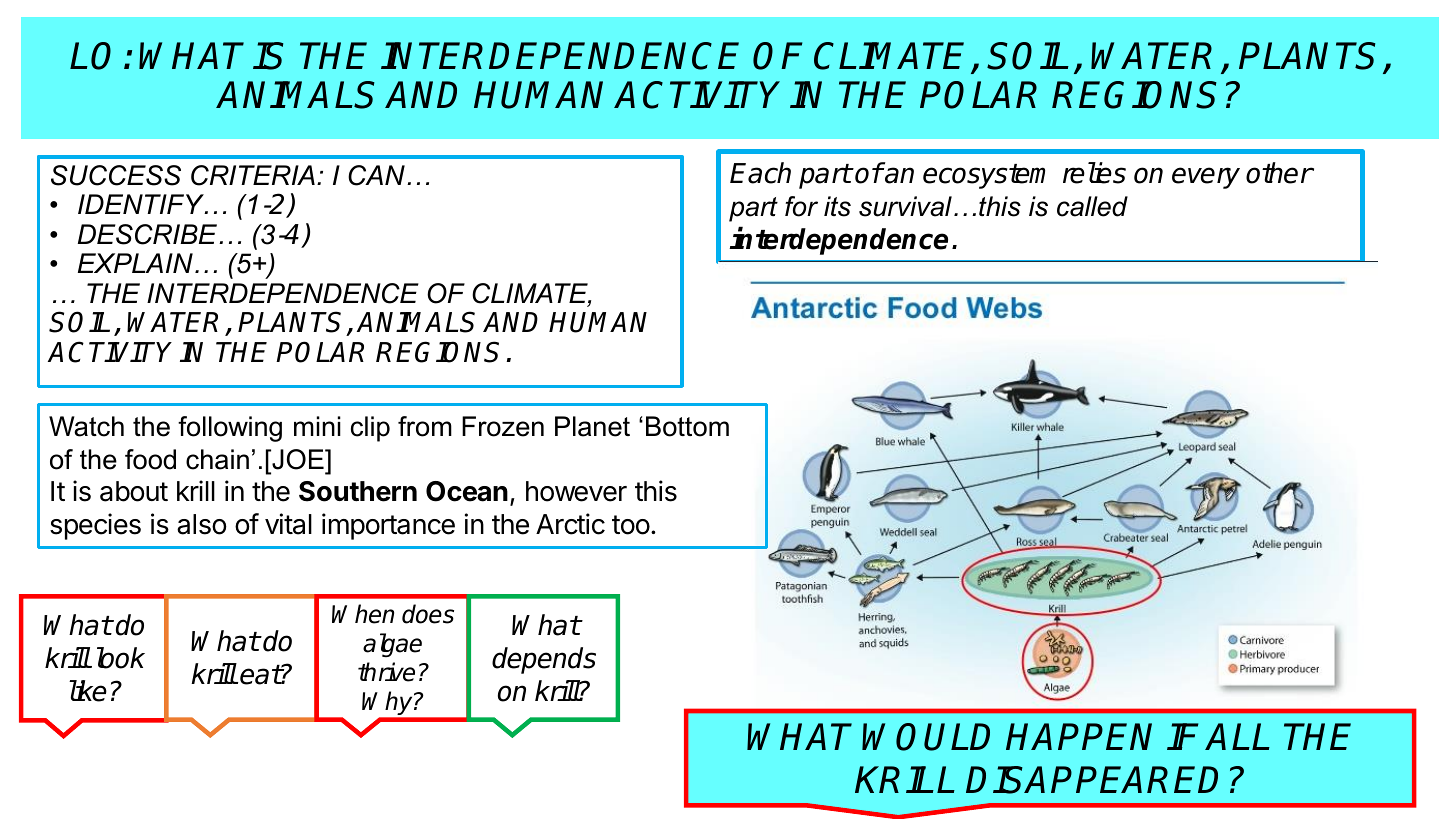 The height and width of the screenshot is (819, 1456). I want to click on CRITERIA, so click(253, 175).
